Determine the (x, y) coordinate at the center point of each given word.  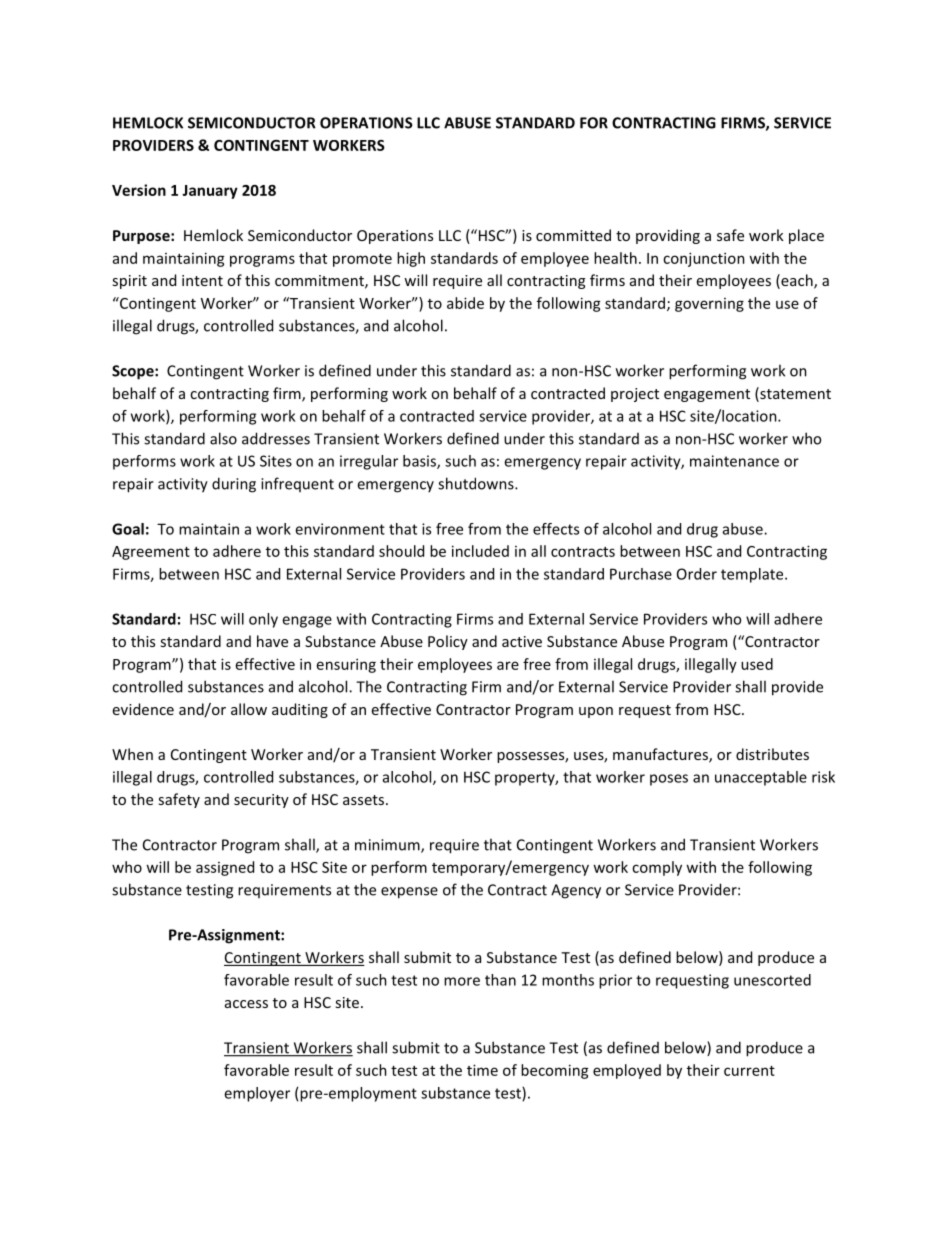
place (806, 236)
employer (257, 1094)
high (411, 259)
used (757, 664)
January (210, 192)
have (272, 641)
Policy (448, 642)
